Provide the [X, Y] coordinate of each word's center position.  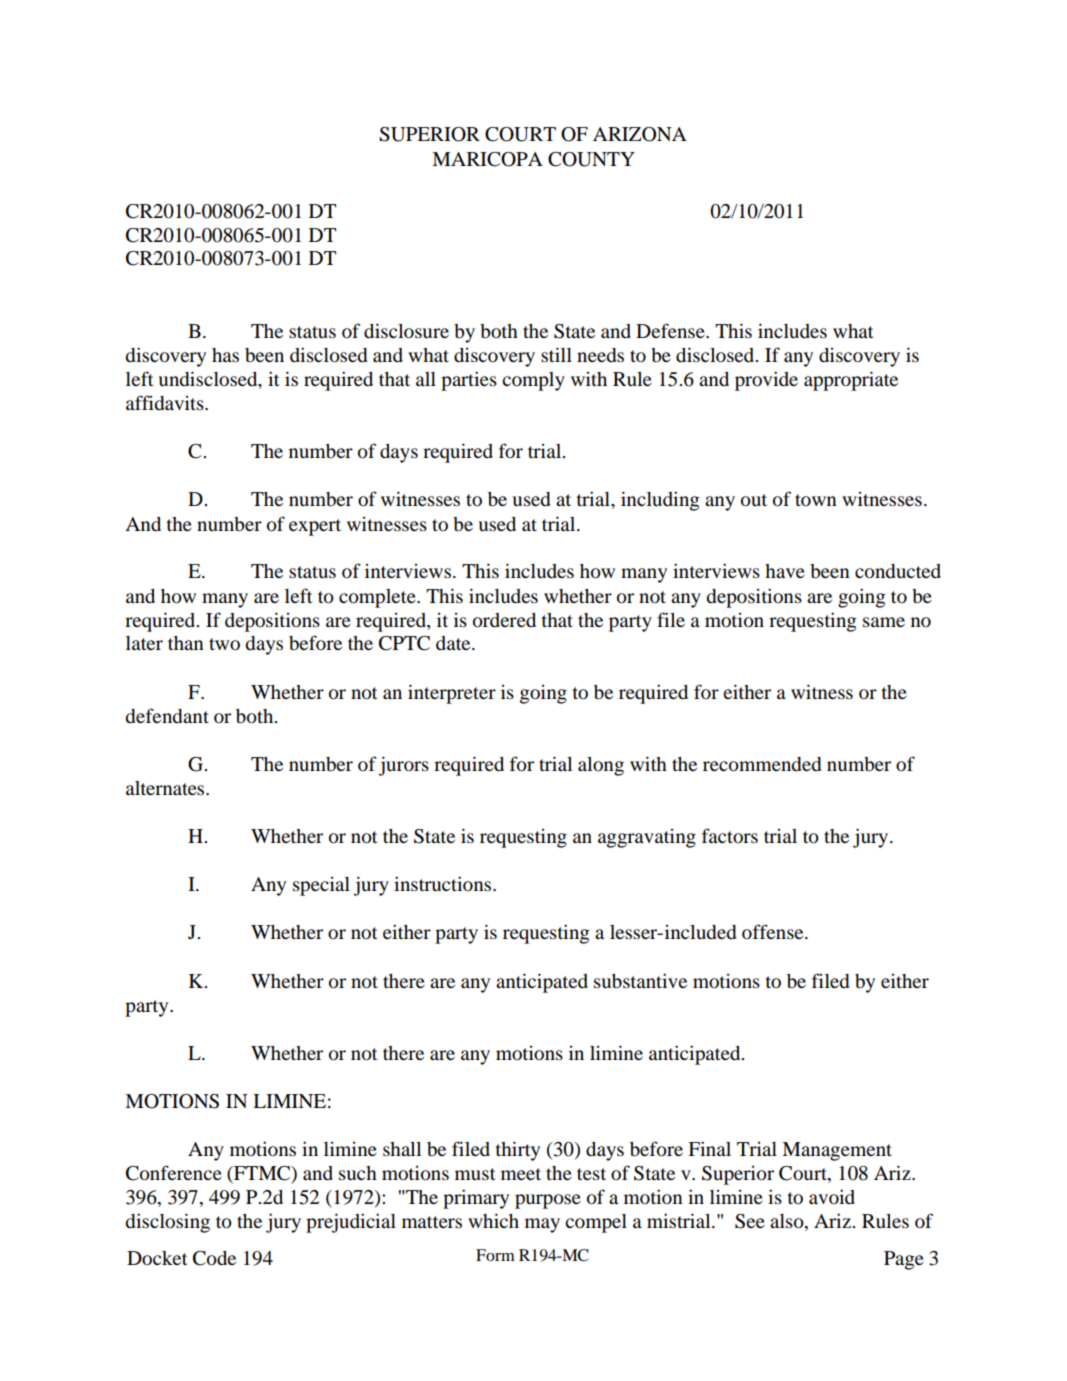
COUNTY [591, 159]
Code [214, 1258]
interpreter [452, 694]
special [321, 886]
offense [774, 931]
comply [533, 381]
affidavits [166, 403]
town [816, 500]
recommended [762, 764]
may [542, 1225]
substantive [640, 981]
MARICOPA [487, 159]
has [225, 355]
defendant [167, 716]
